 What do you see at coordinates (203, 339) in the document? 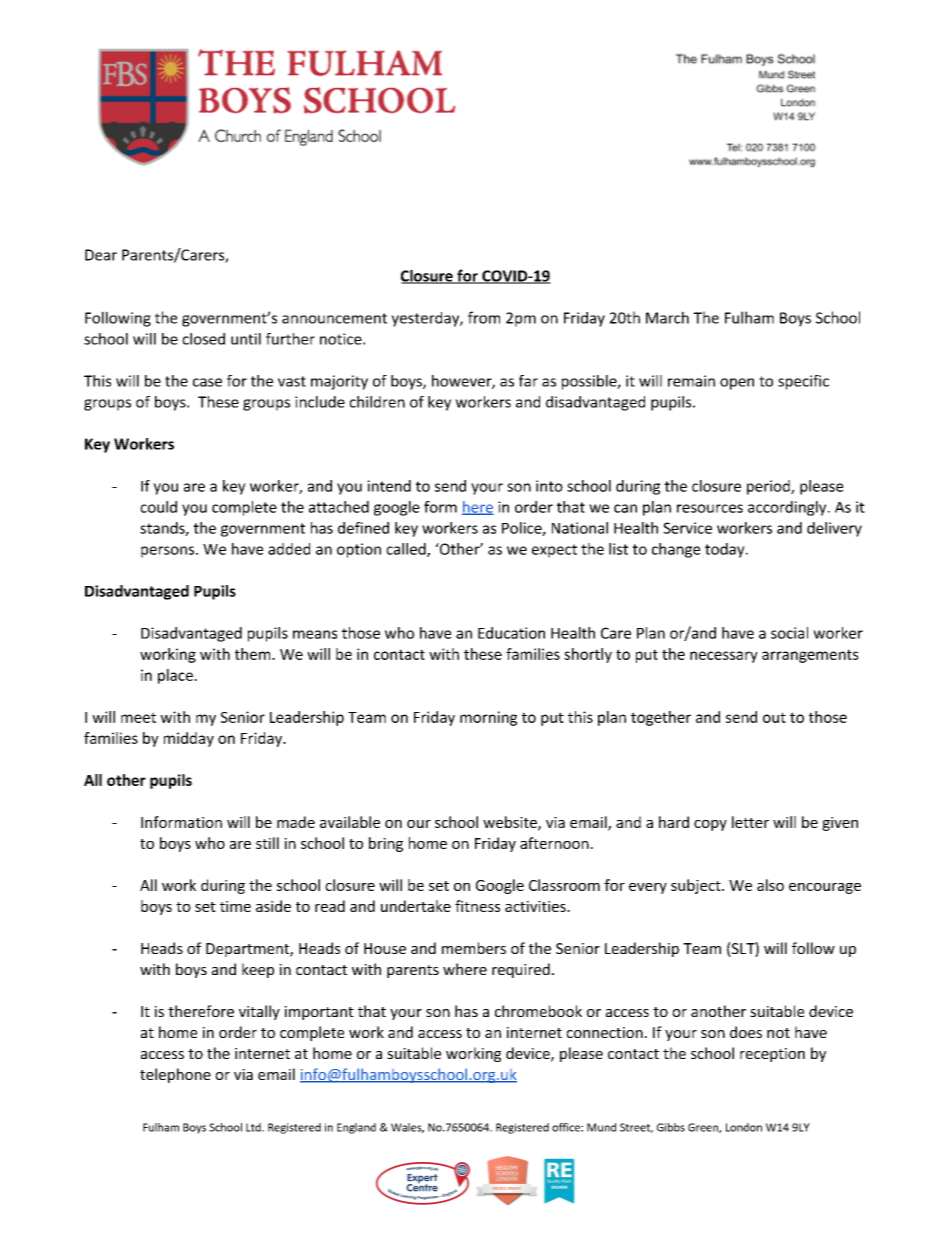
I see `closed` at bounding box center [203, 339].
